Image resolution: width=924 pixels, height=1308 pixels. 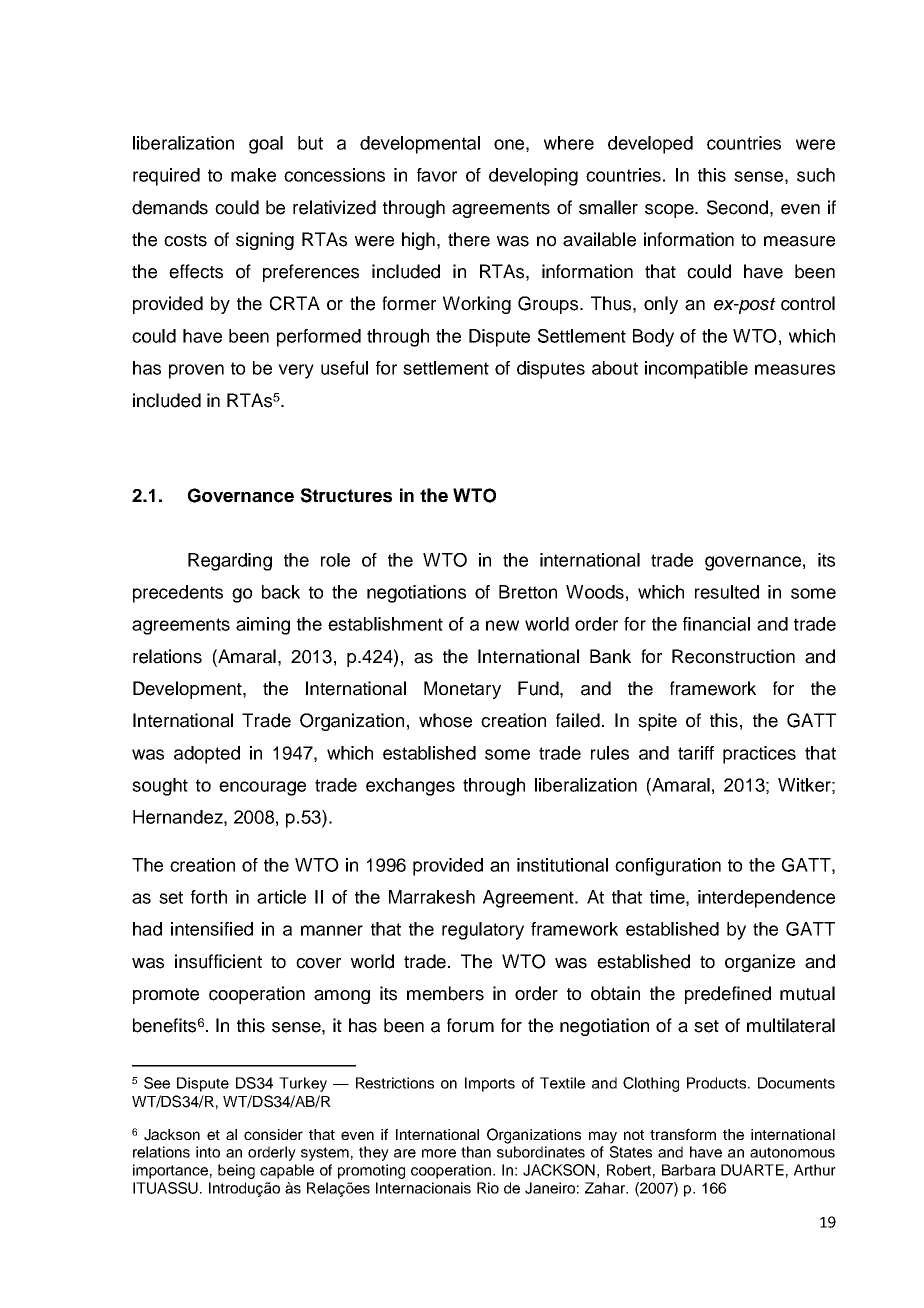 What do you see at coordinates (437, 175) in the screenshot?
I see `favor` at bounding box center [437, 175].
